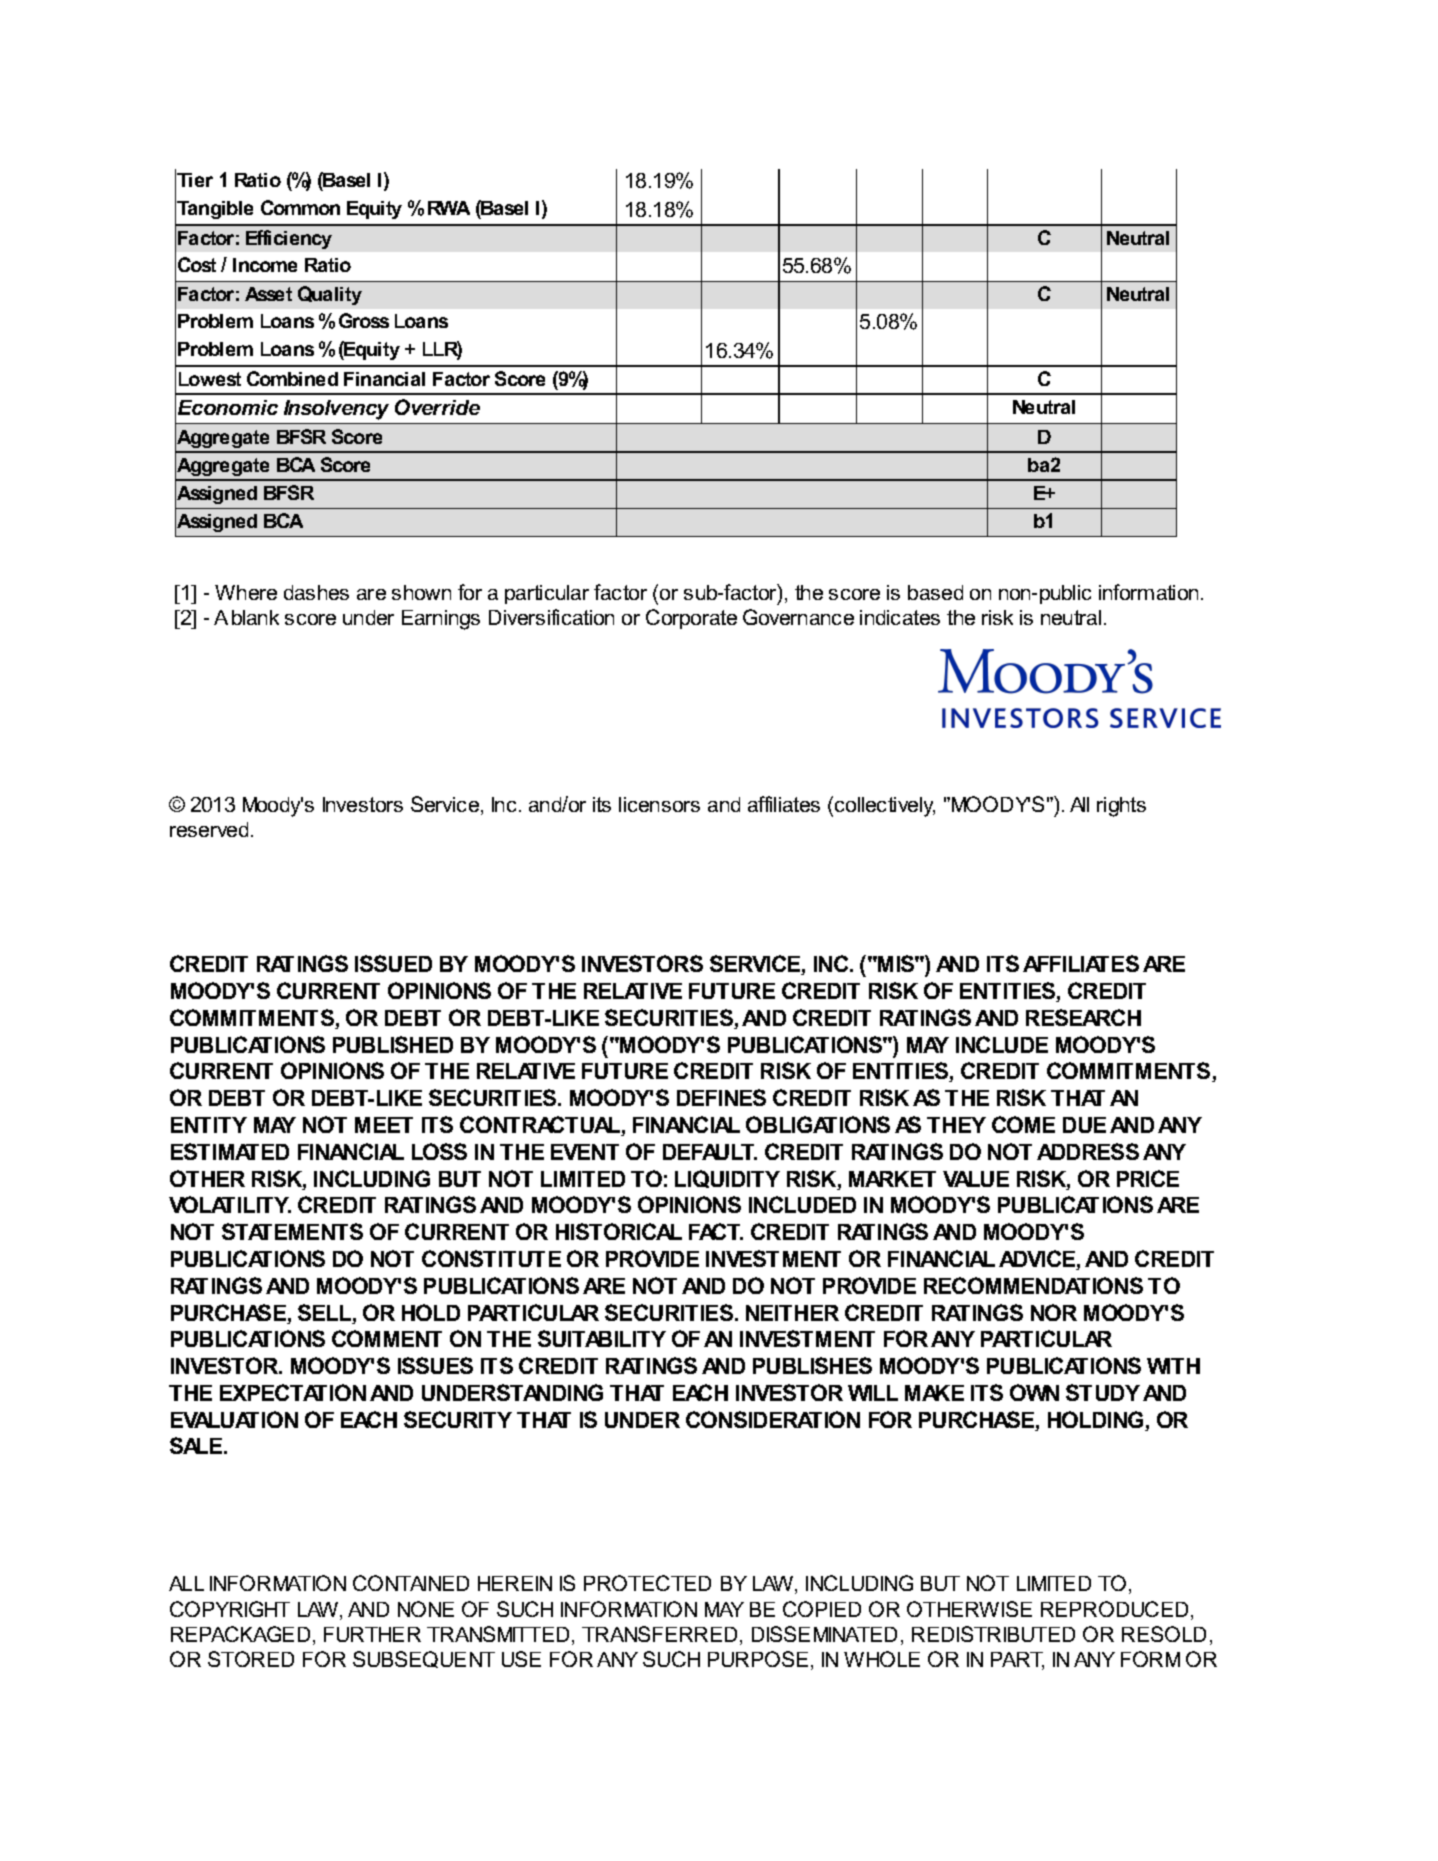 This document has width=1438, height=1861. What do you see at coordinates (659, 1634) in the document?
I see `TRANSFERRED` at bounding box center [659, 1634].
